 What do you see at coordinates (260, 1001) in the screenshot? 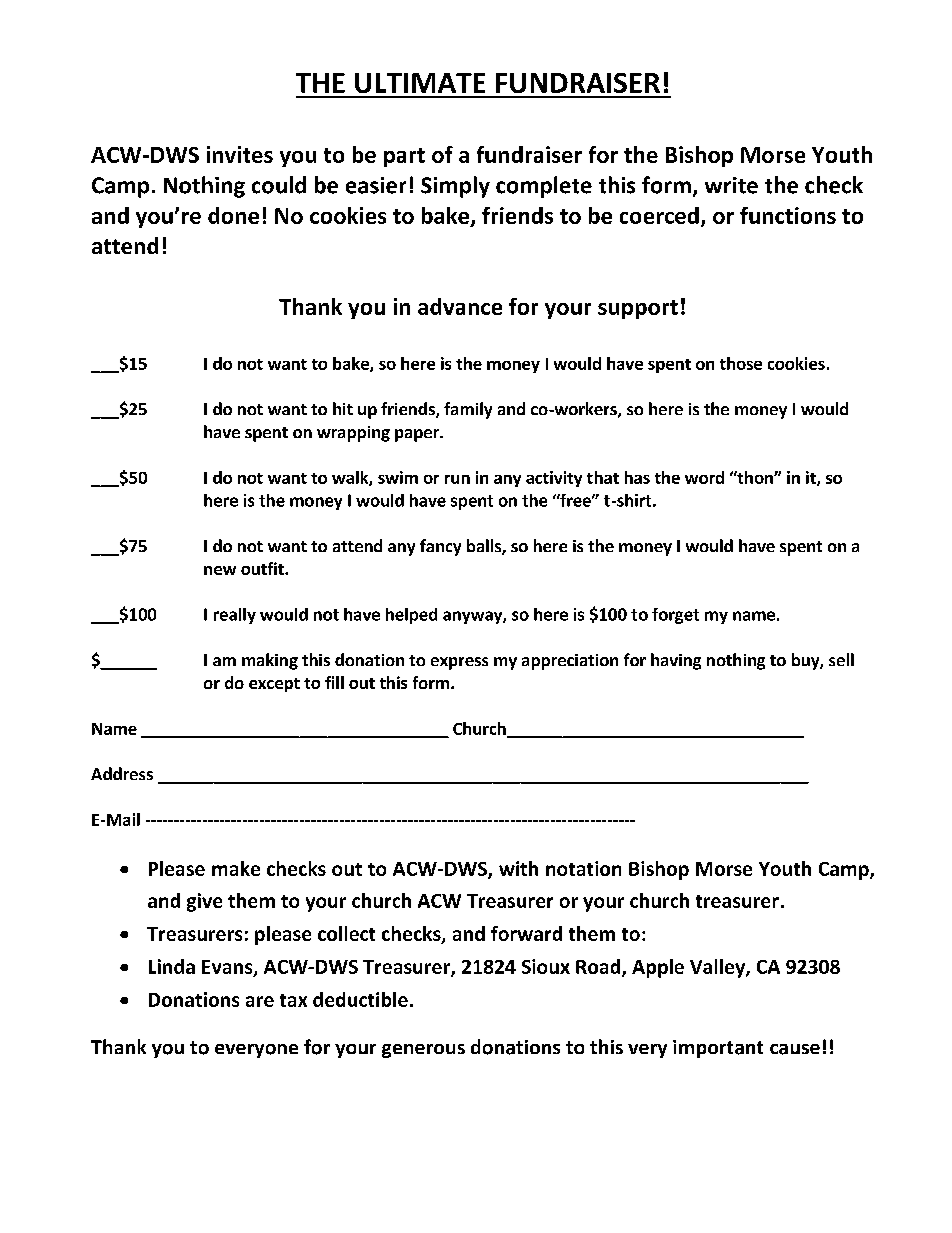
I see `are` at bounding box center [260, 1001].
